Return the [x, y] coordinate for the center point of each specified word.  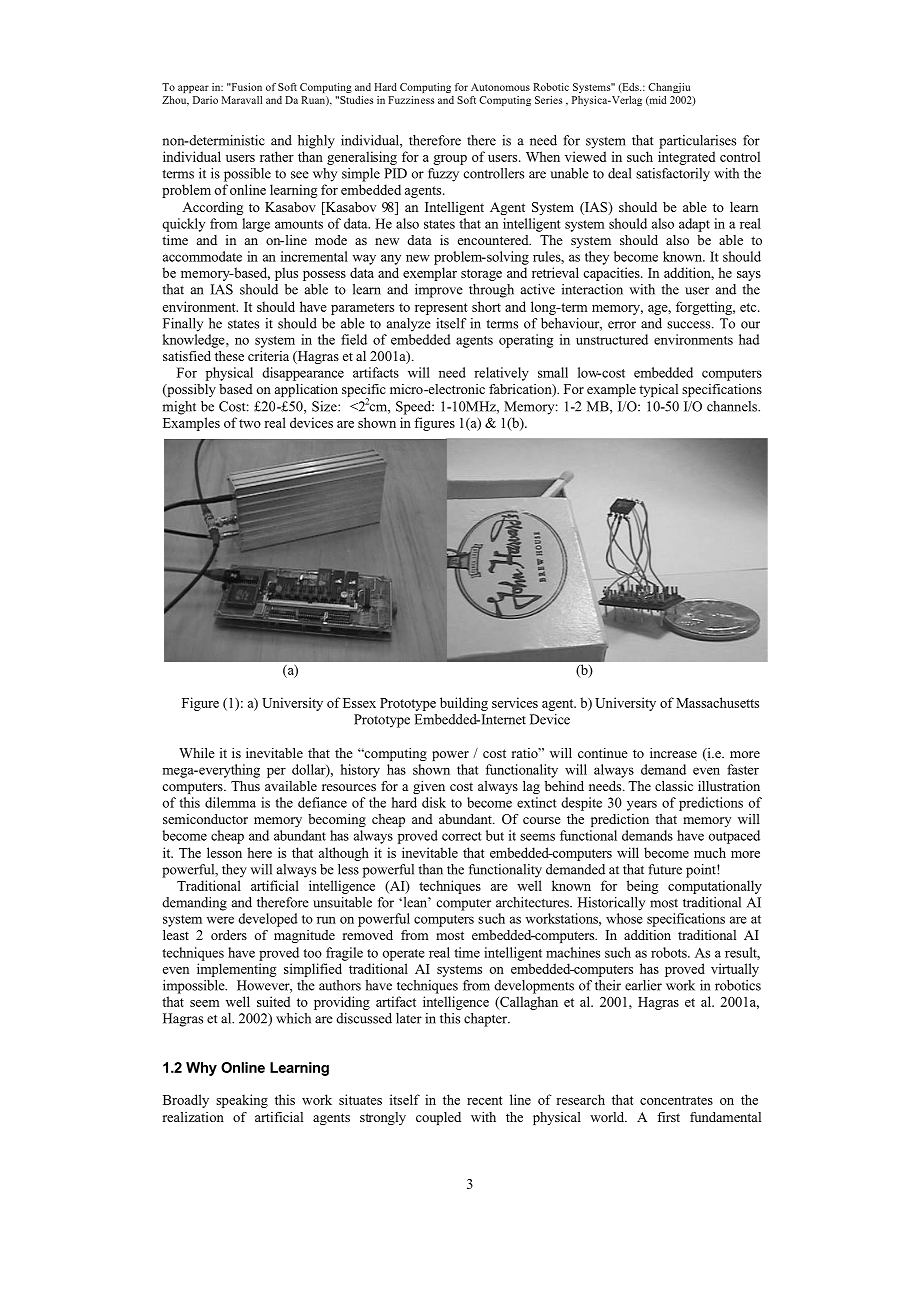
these [229, 356]
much [710, 852]
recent [485, 1100]
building [464, 704]
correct [462, 836]
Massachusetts [717, 702]
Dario [205, 100]
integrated [686, 158]
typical [658, 390]
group [450, 160]
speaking [242, 1101]
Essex [359, 703]
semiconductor [205, 819]
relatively [501, 374]
